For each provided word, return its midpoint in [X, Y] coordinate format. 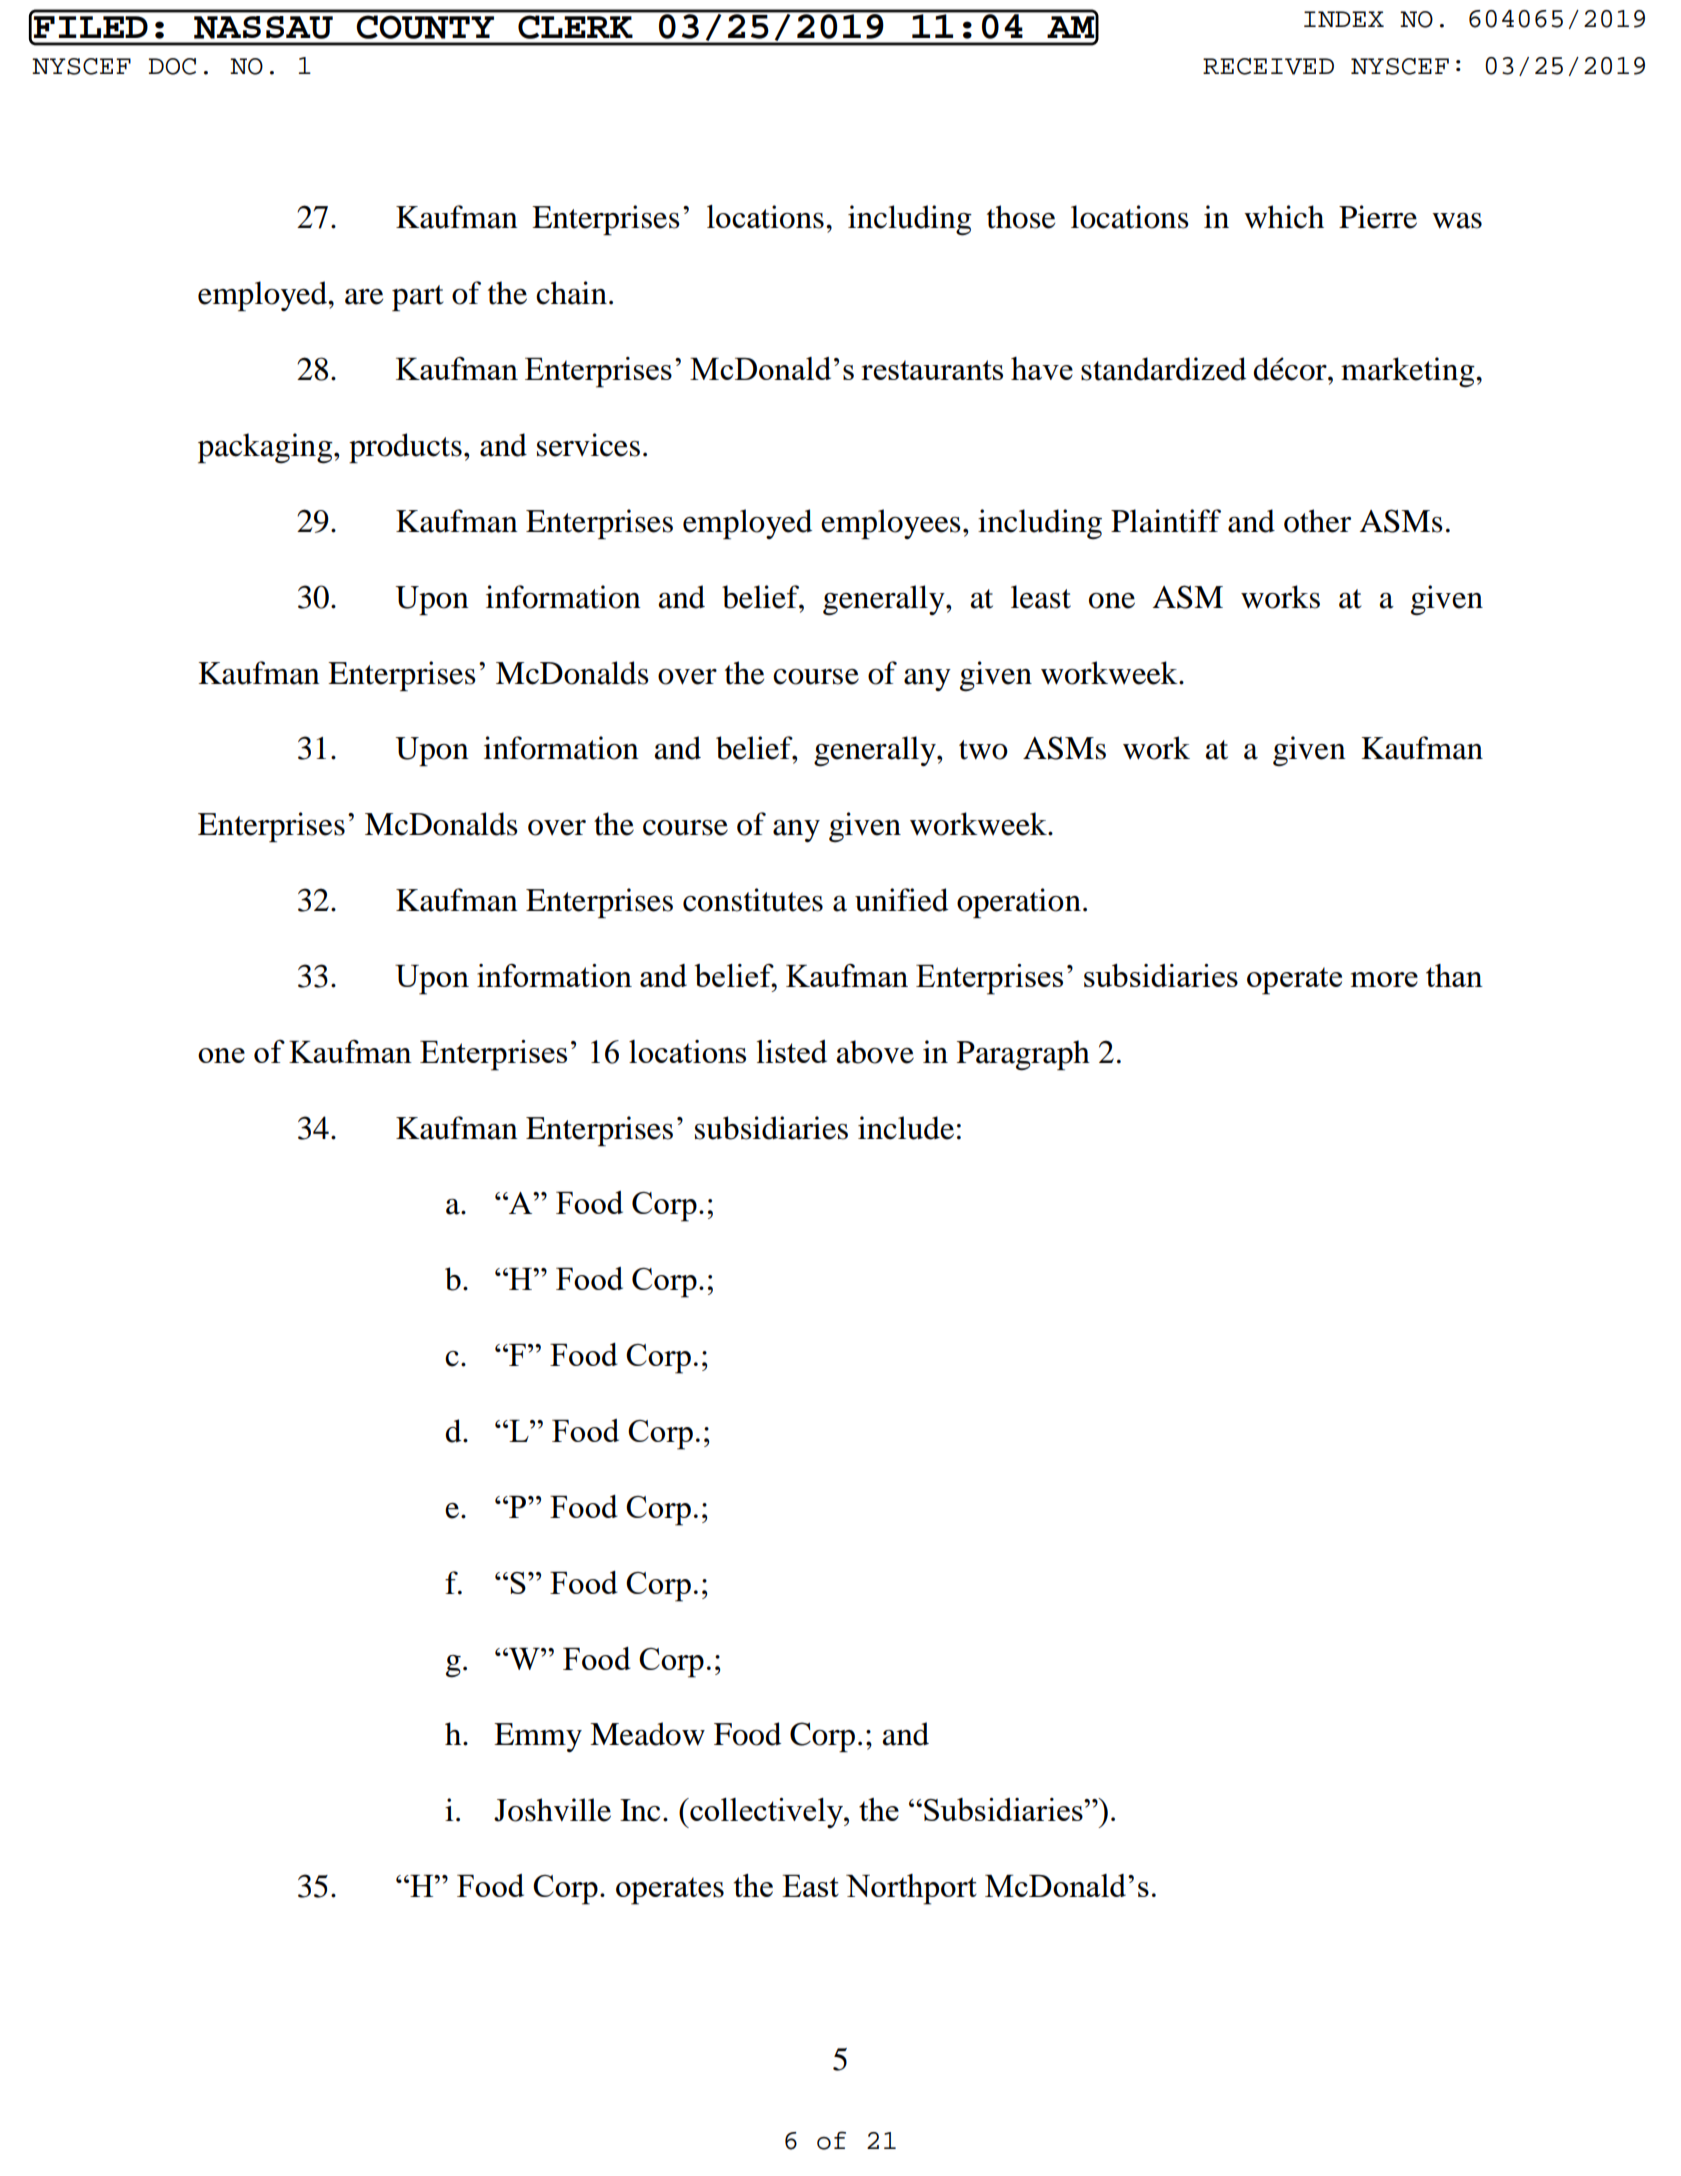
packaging [266, 448]
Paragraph [1023, 1055]
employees [891, 524]
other [1317, 521]
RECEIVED [1268, 66]
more [1384, 979]
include [906, 1128]
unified [901, 900]
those [1021, 217]
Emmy [538, 1737]
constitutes [753, 900]
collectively [766, 1813]
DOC [172, 66]
